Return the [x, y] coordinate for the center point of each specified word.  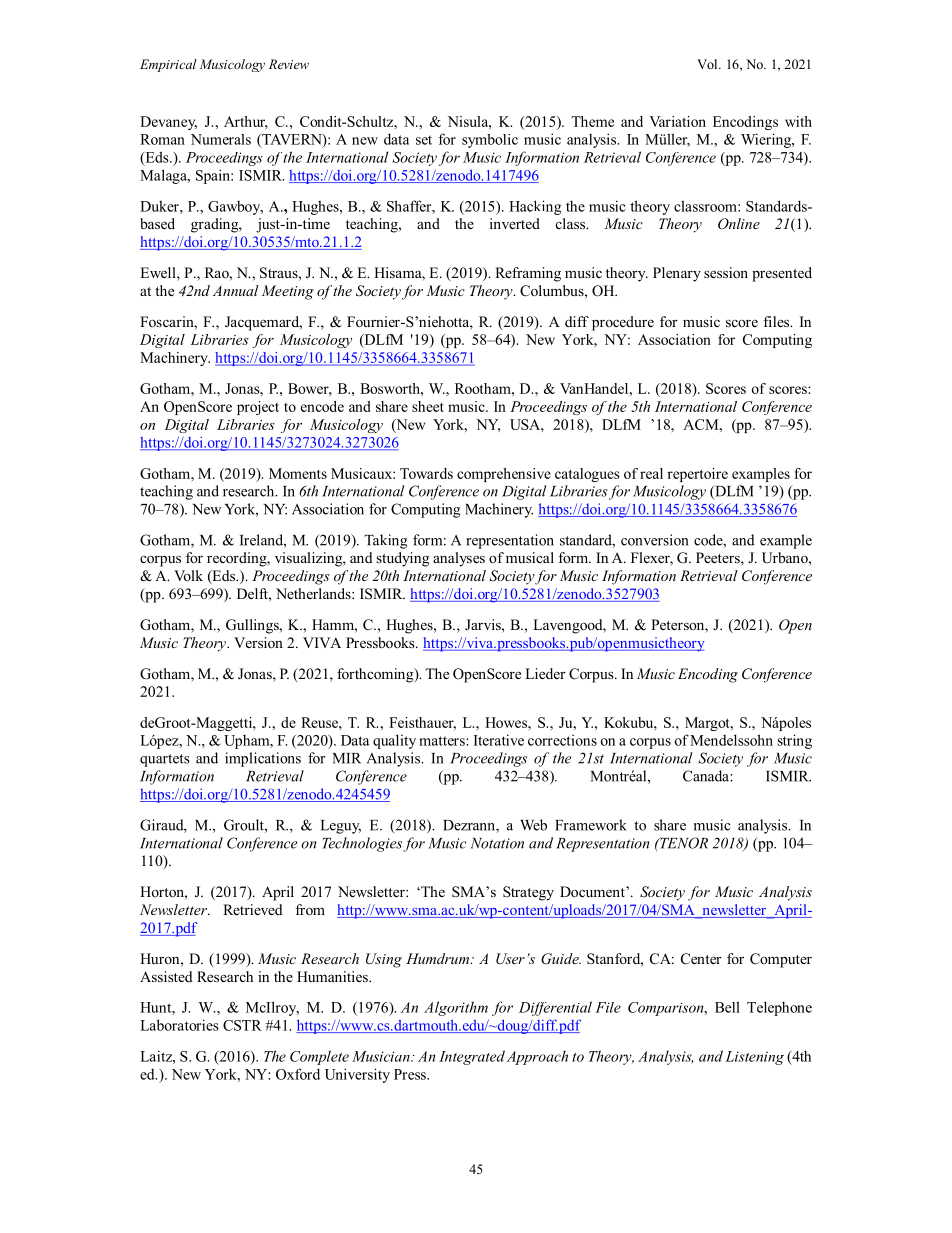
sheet [428, 406]
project [258, 408]
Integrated [472, 1057]
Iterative [499, 740]
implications [263, 759]
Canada [707, 776]
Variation [677, 121]
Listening [754, 1058]
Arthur [246, 122]
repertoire [697, 475]
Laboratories [179, 1025]
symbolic [490, 141]
